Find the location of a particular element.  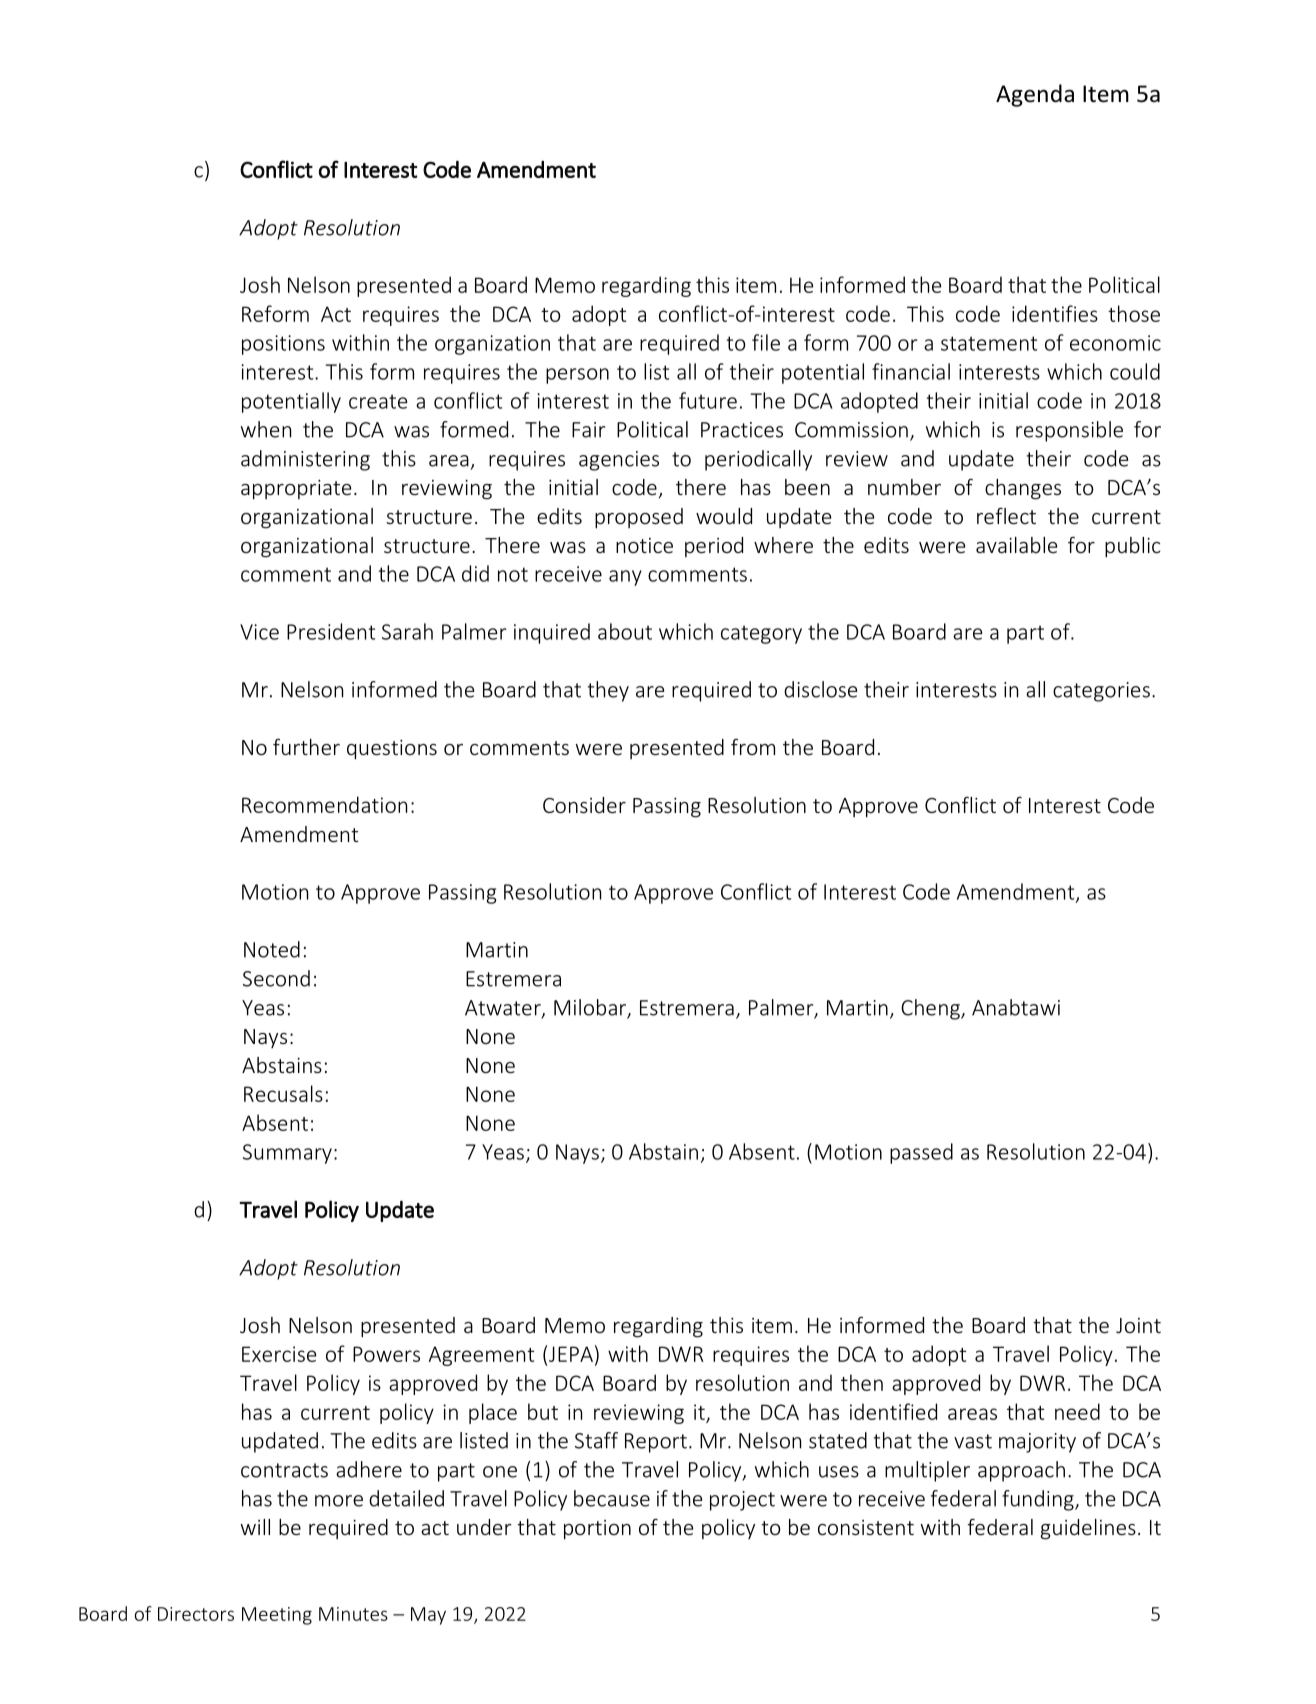

guidelines is located at coordinates (1088, 1529).
